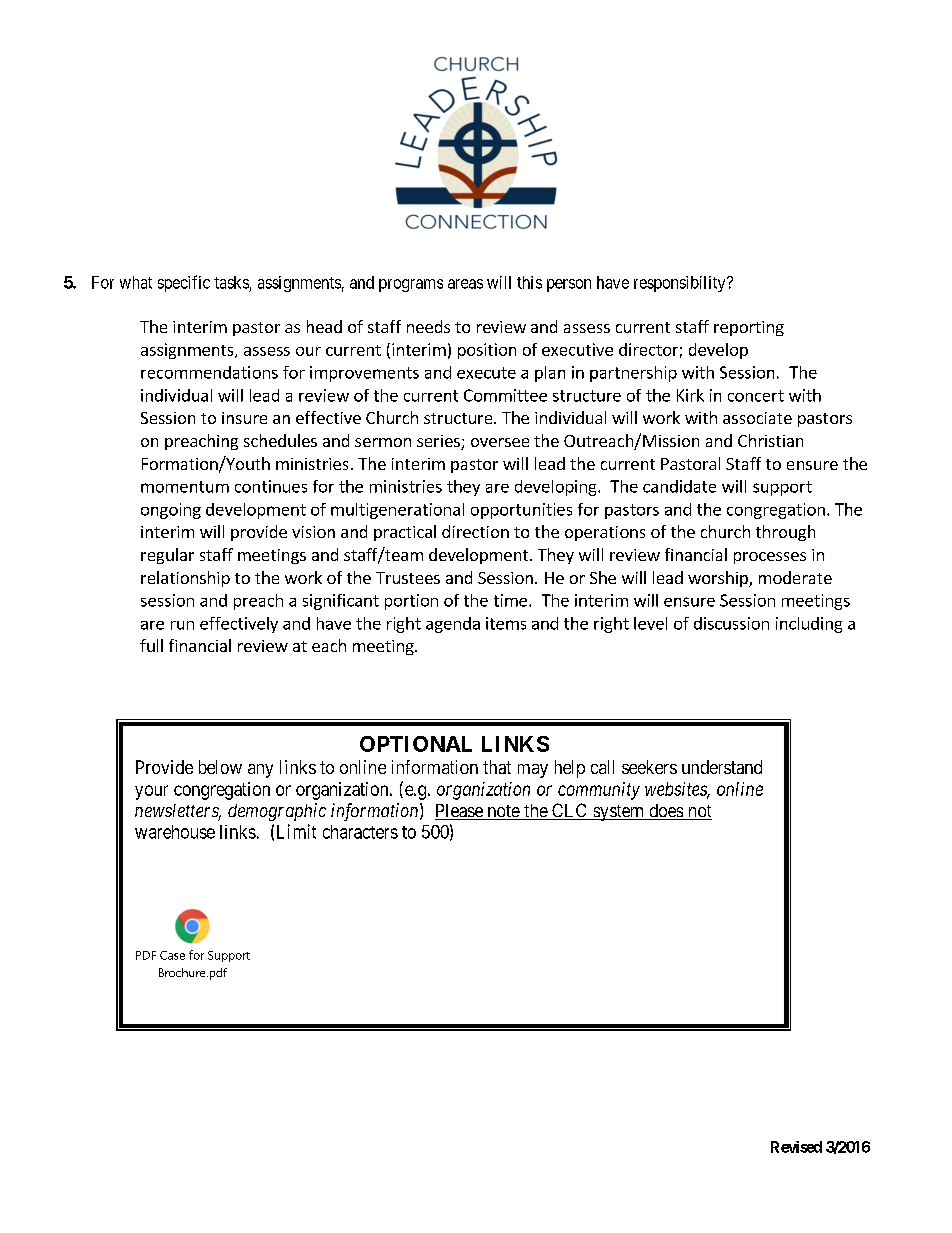 The width and height of the document is (952, 1233). I want to click on areas, so click(465, 284).
